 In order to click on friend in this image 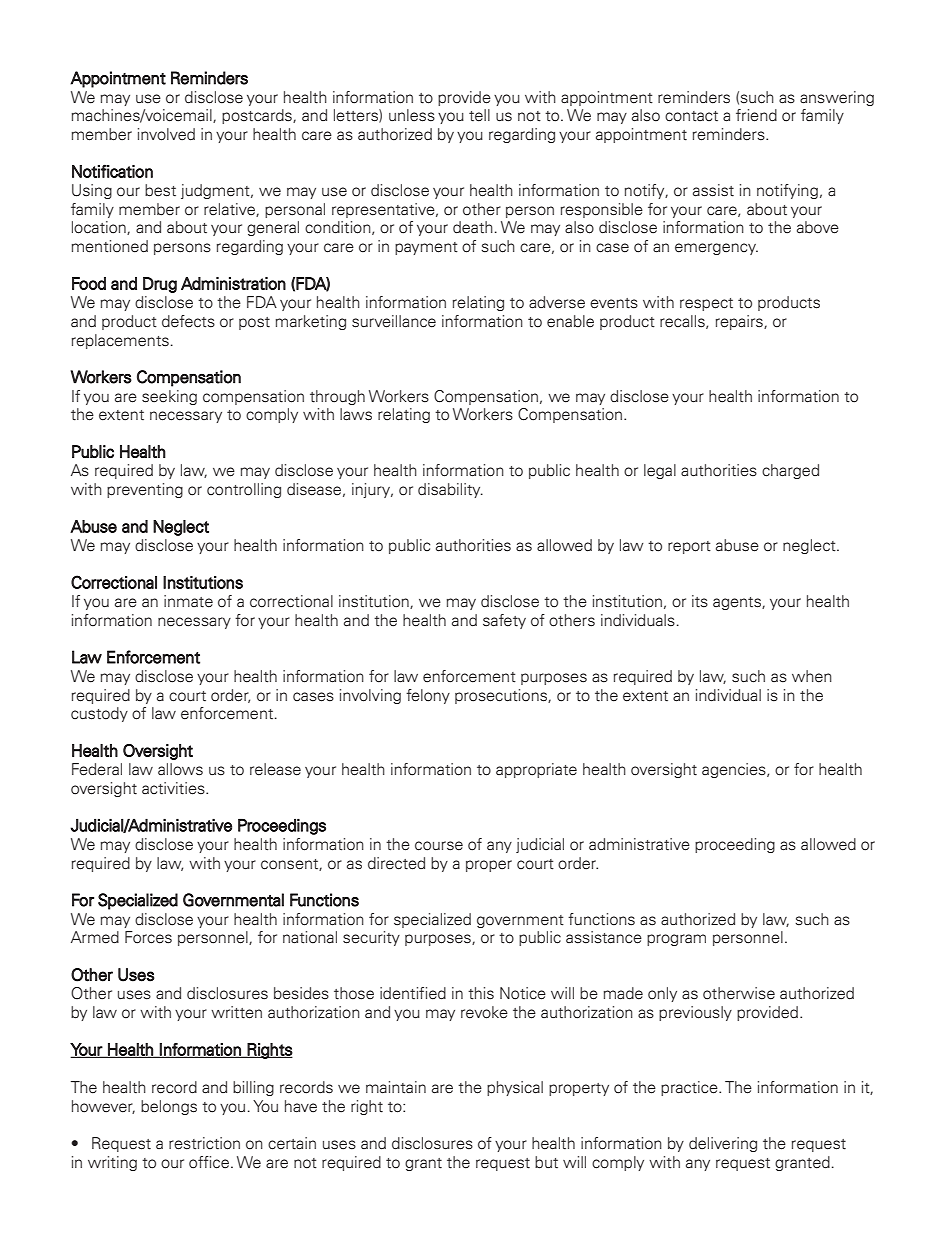, I will do `click(756, 115)`.
